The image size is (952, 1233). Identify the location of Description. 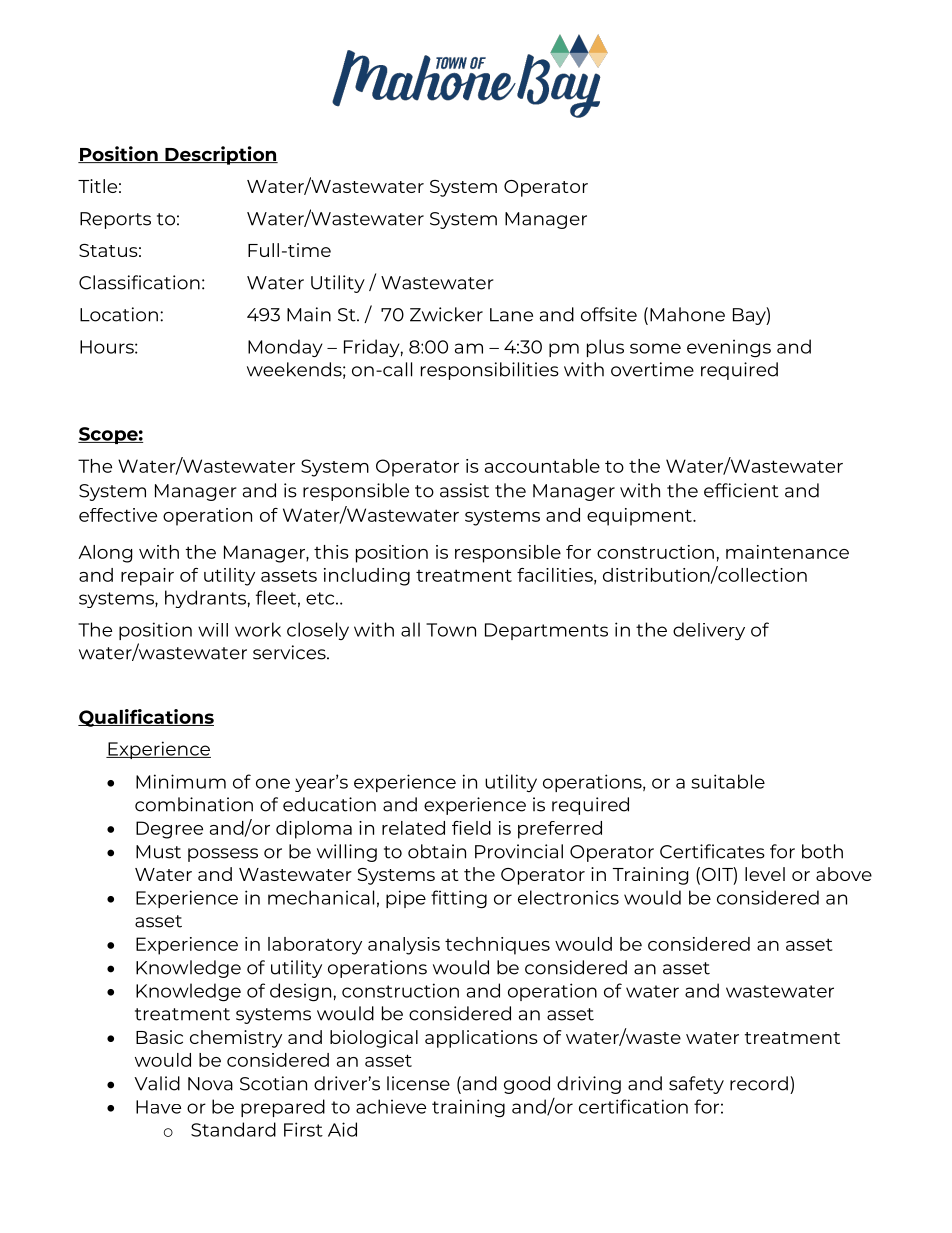
(220, 155).
